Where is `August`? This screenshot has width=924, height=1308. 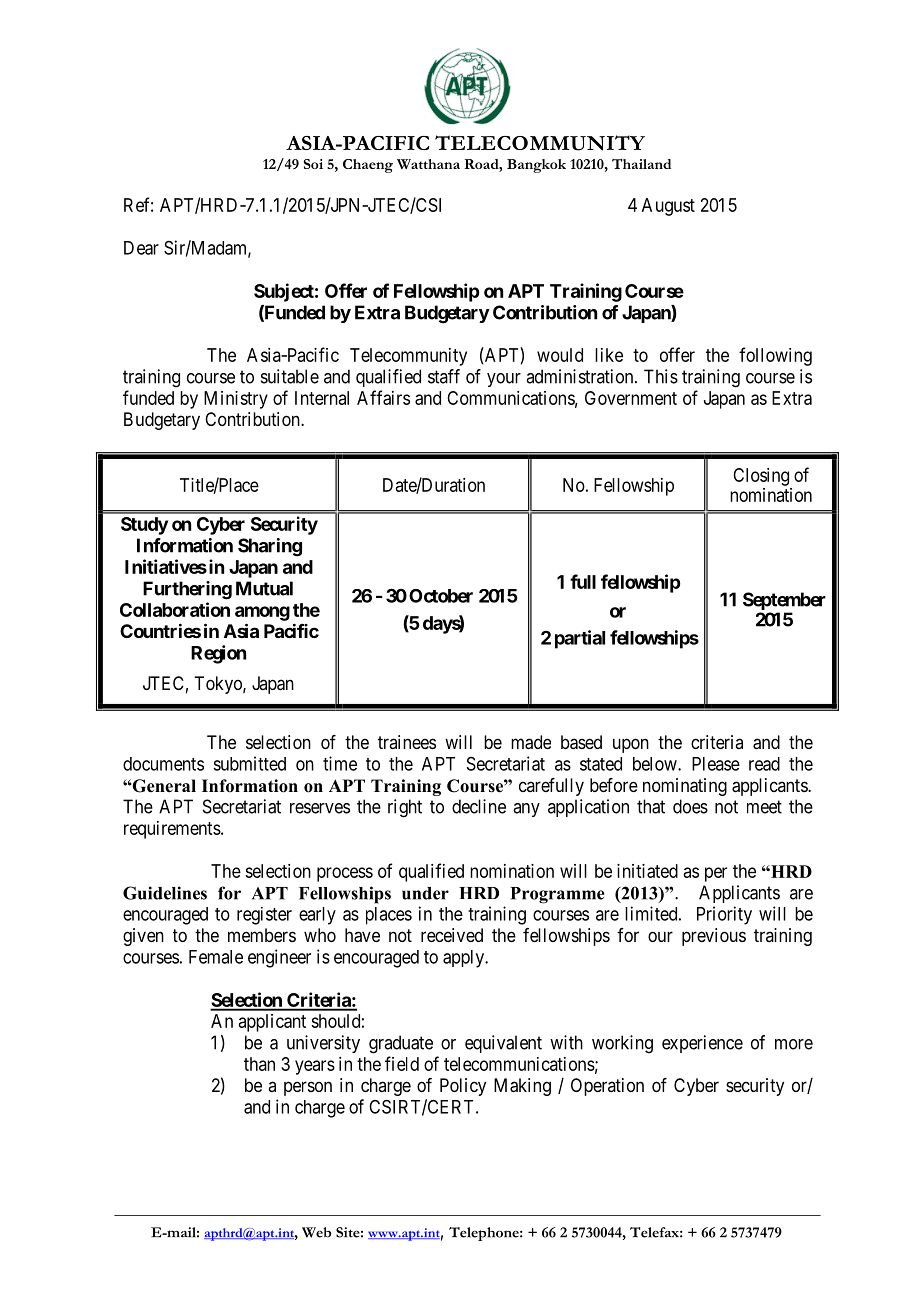 August is located at coordinates (668, 207).
